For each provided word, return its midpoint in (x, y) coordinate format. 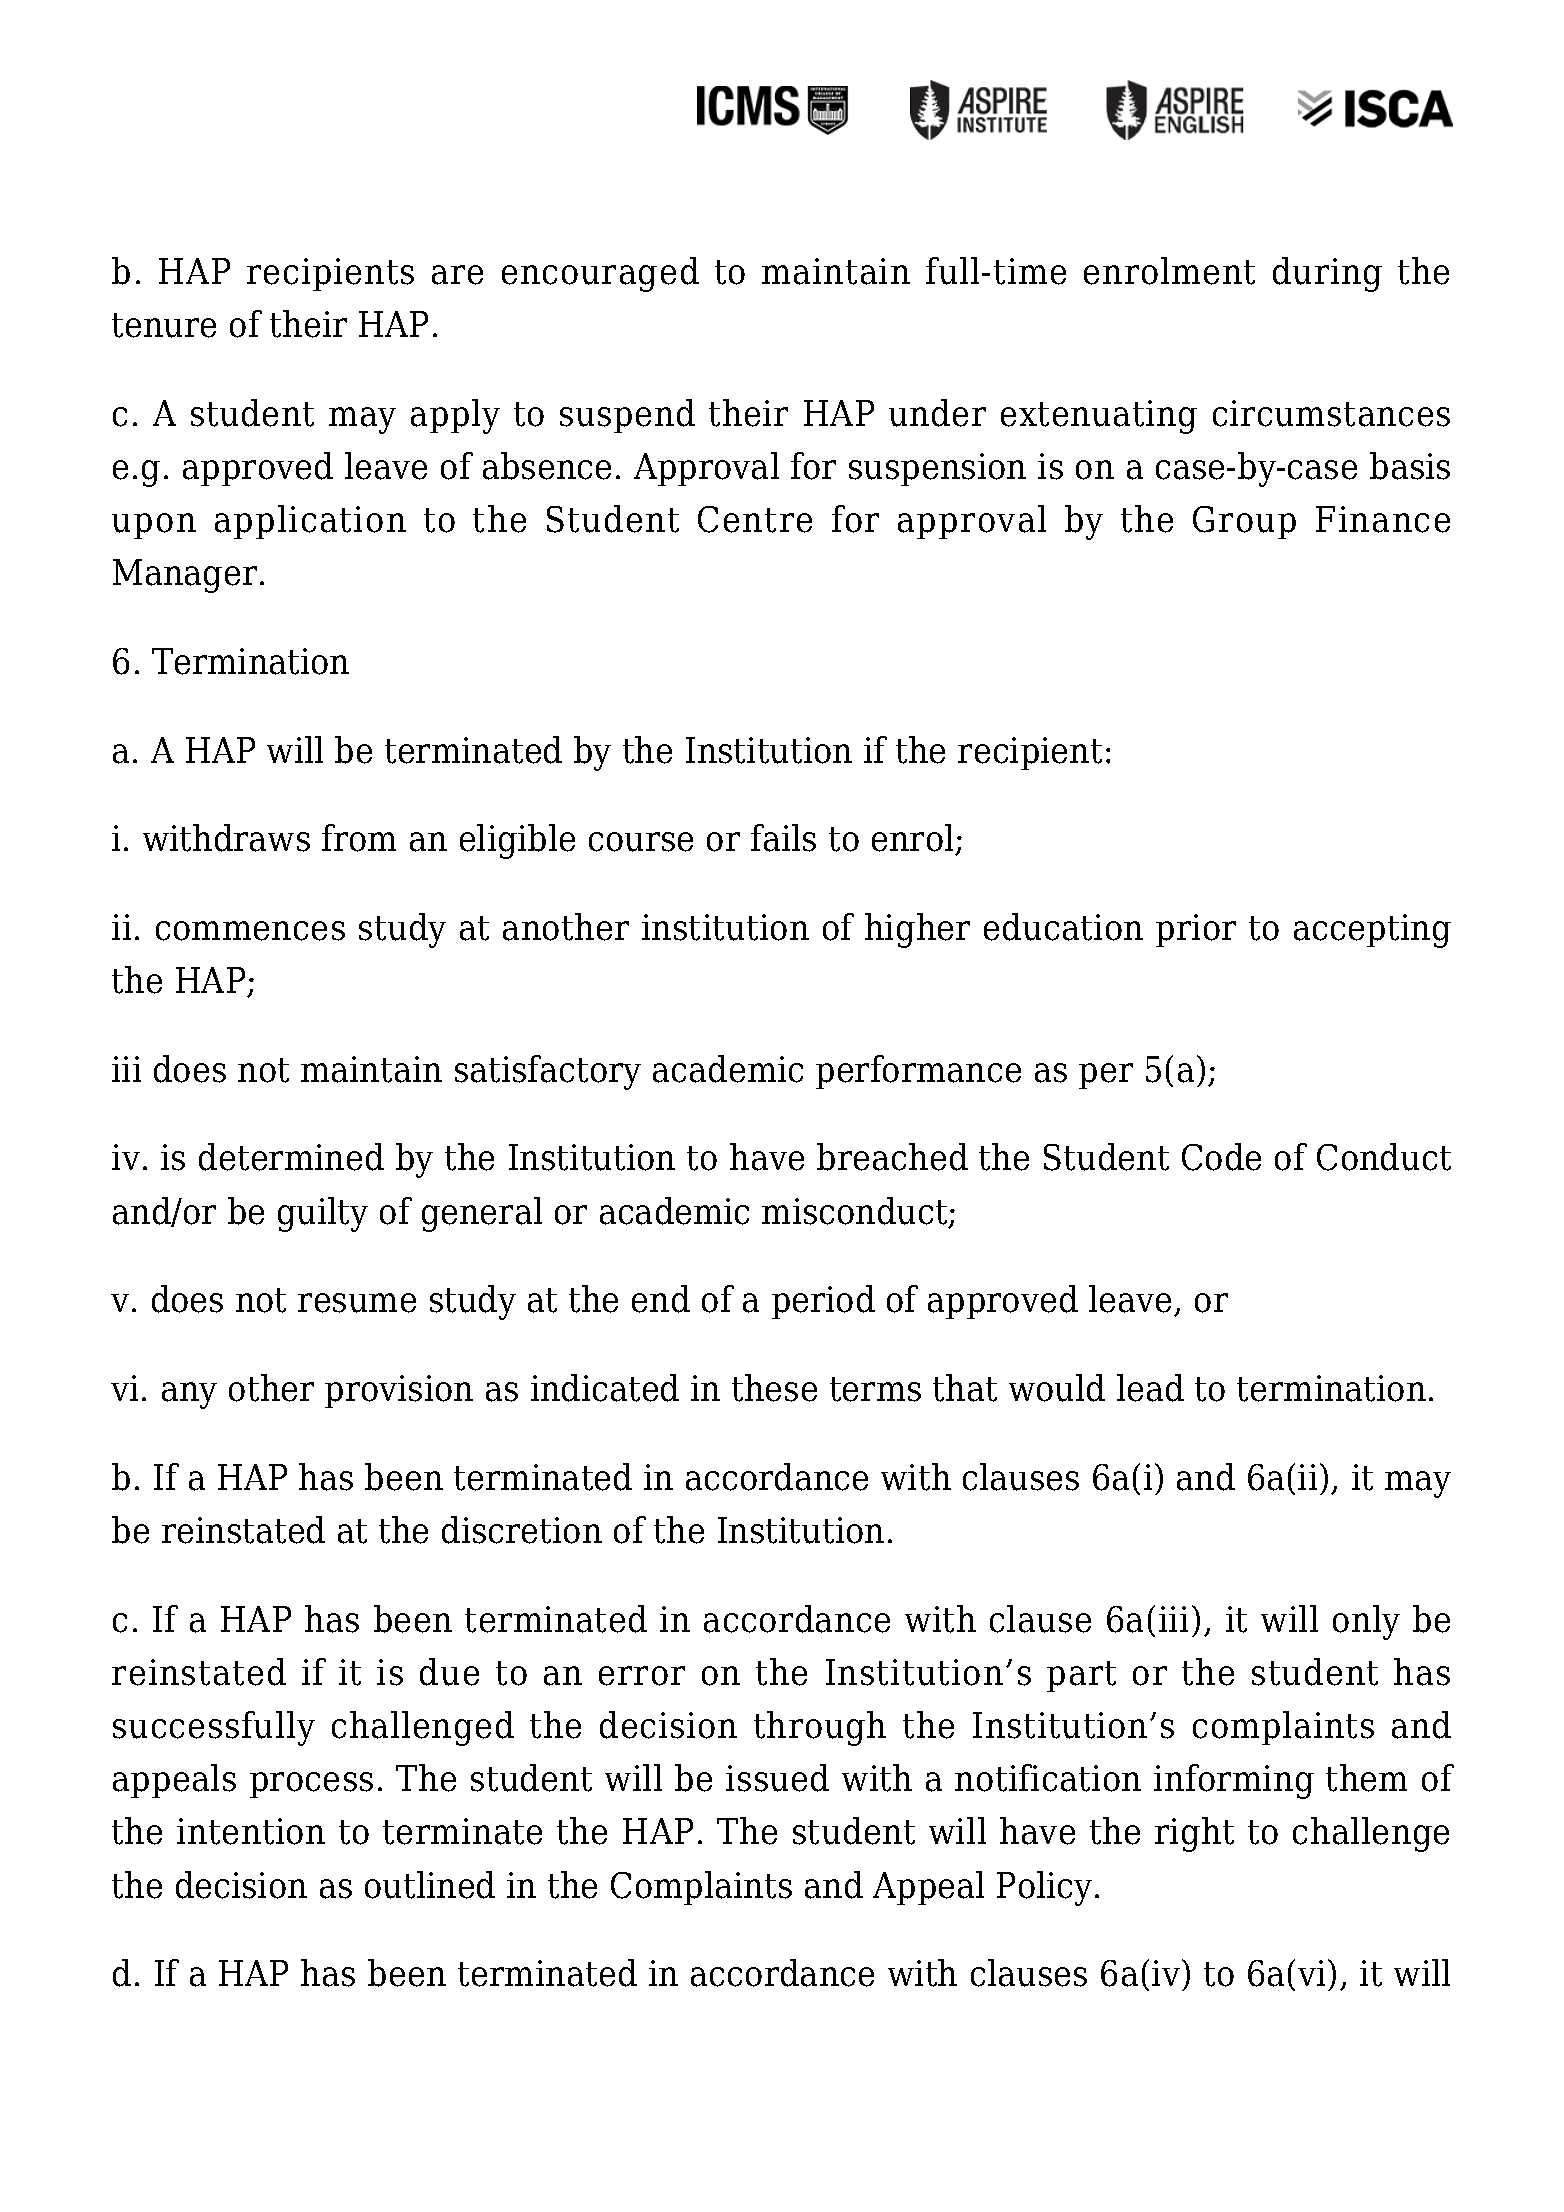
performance (918, 1072)
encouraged (600, 274)
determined (291, 1157)
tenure (164, 325)
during (1327, 274)
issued (777, 1778)
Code (1221, 1157)
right (1194, 1834)
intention (251, 1831)
